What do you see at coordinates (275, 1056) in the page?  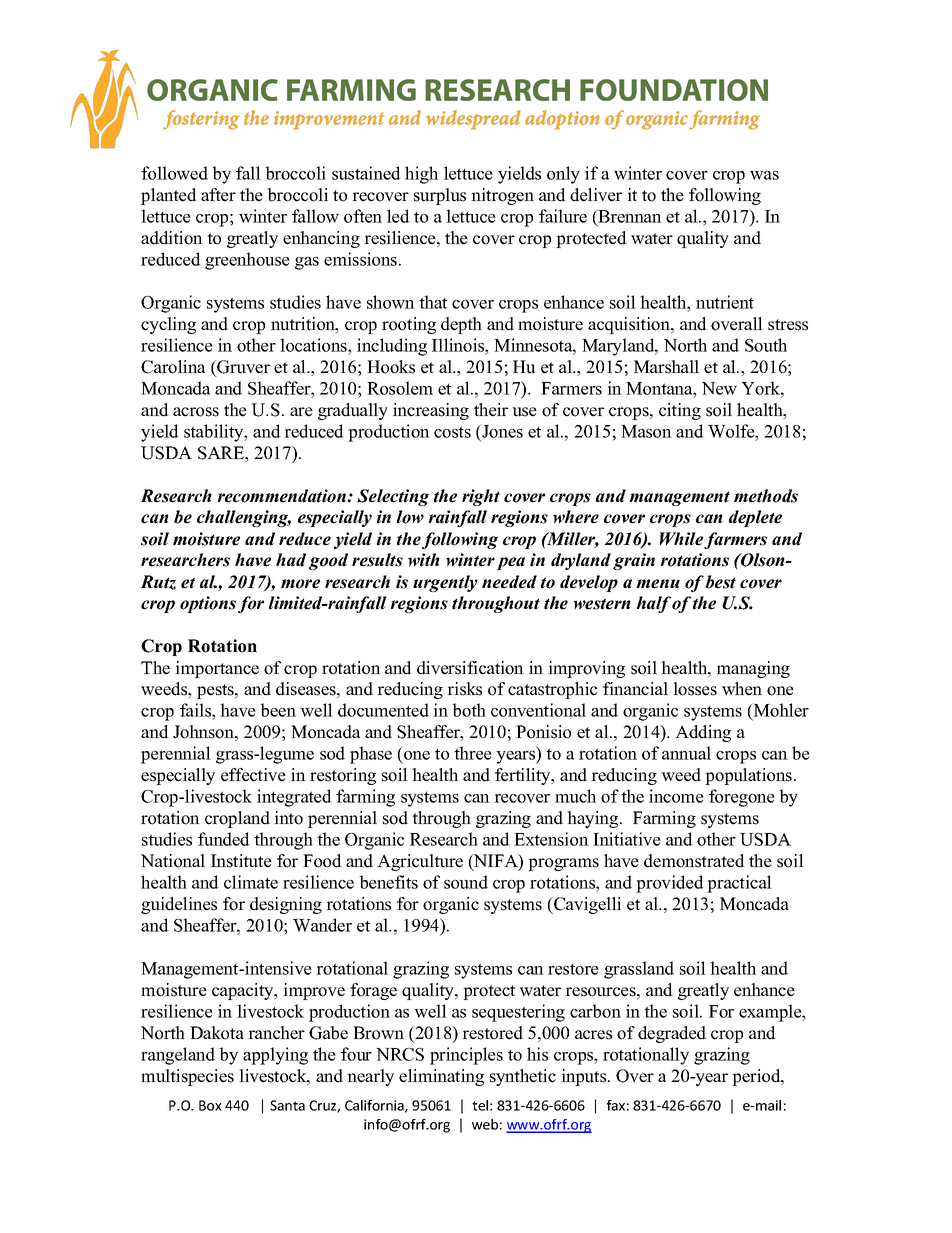 I see `applying` at bounding box center [275, 1056].
